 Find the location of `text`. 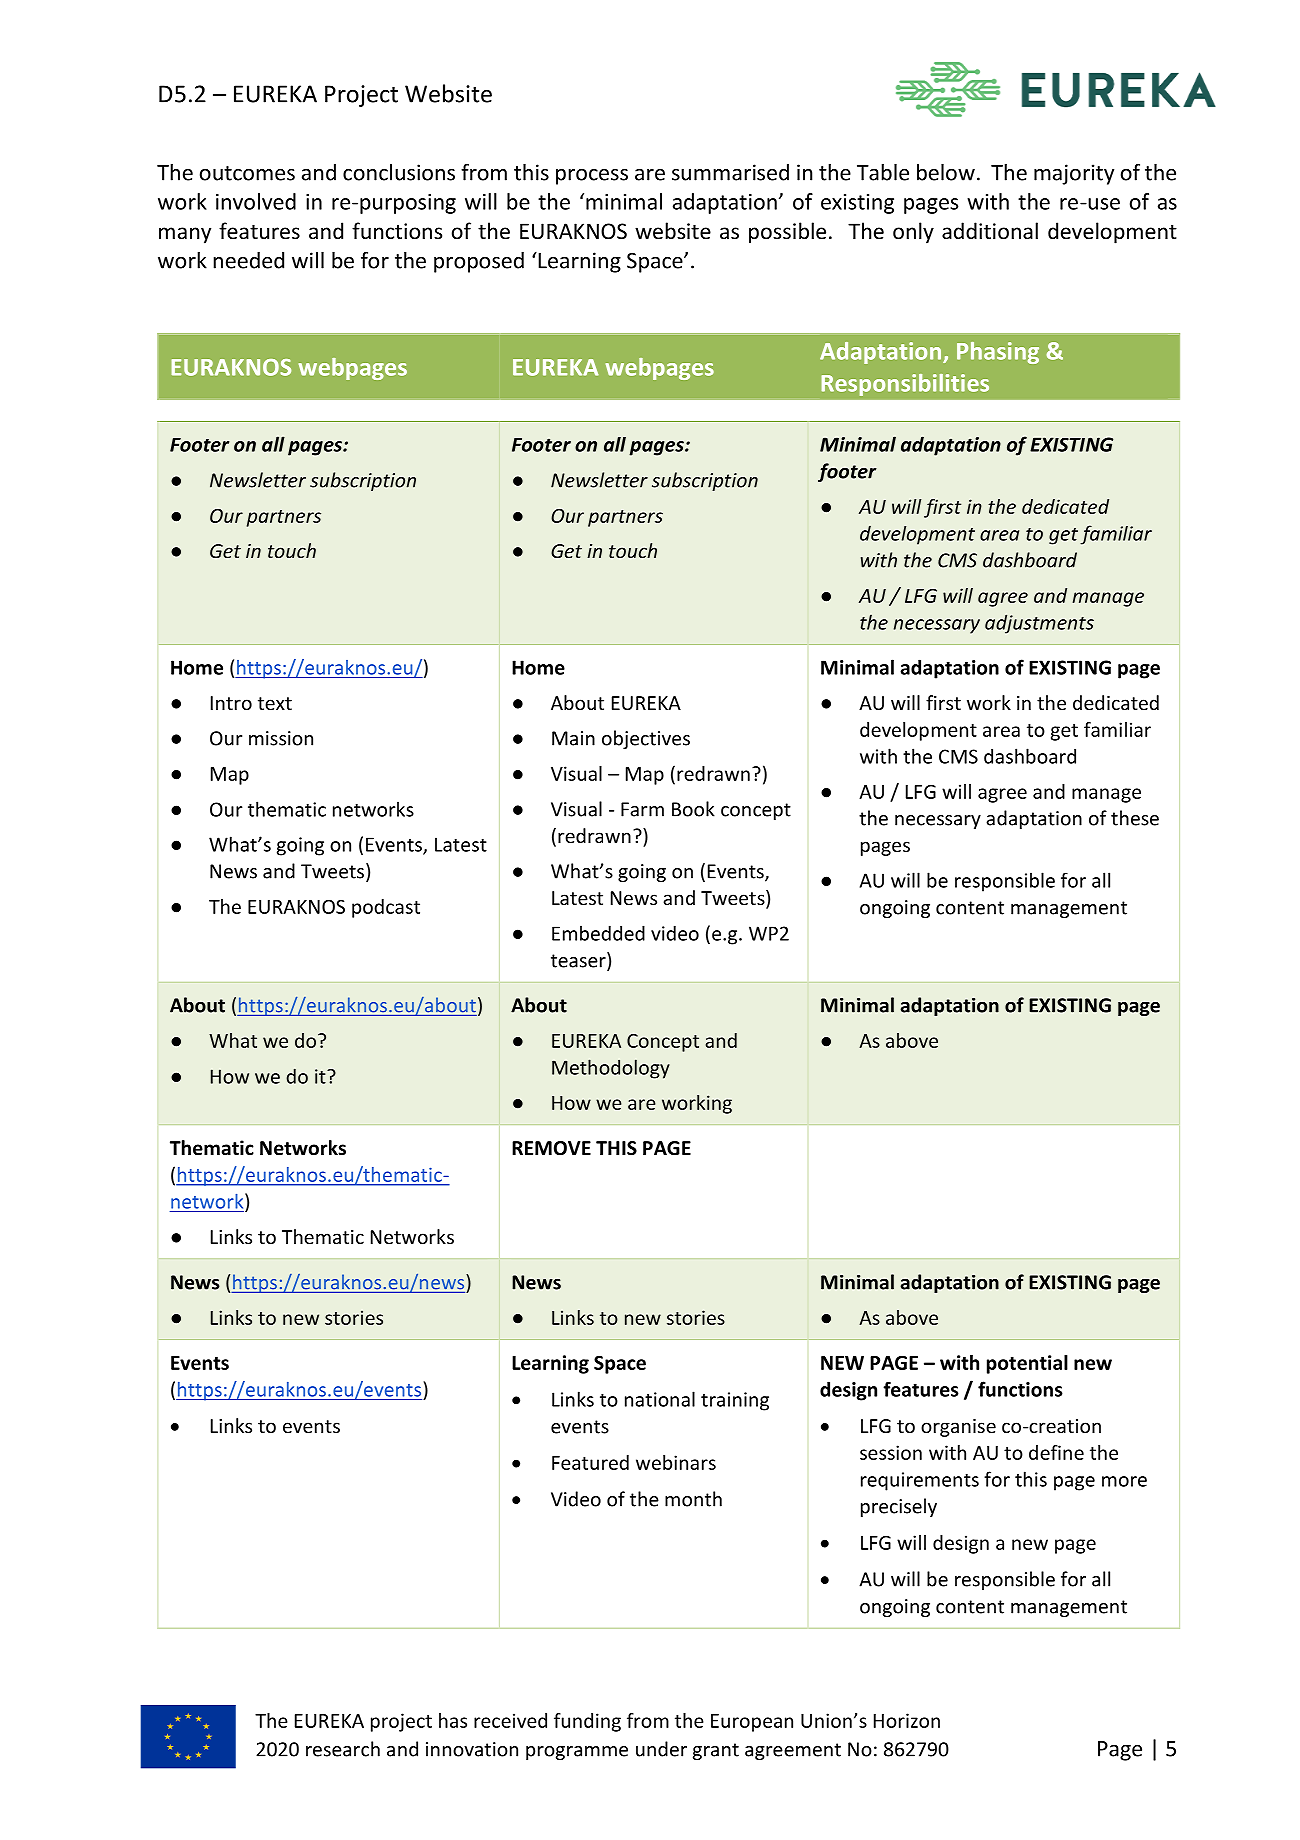

text is located at coordinates (275, 703).
